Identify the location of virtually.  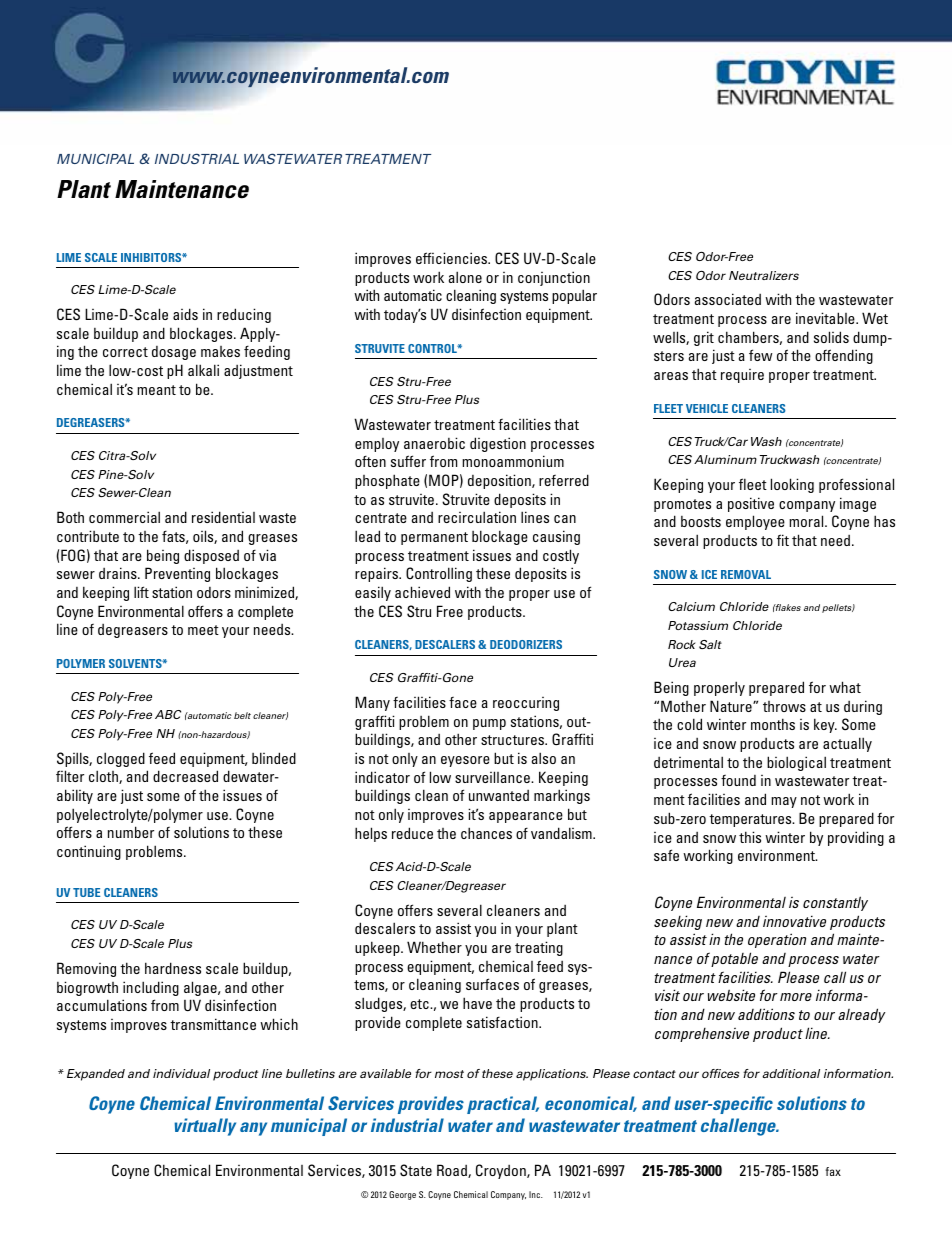
(205, 1127).
